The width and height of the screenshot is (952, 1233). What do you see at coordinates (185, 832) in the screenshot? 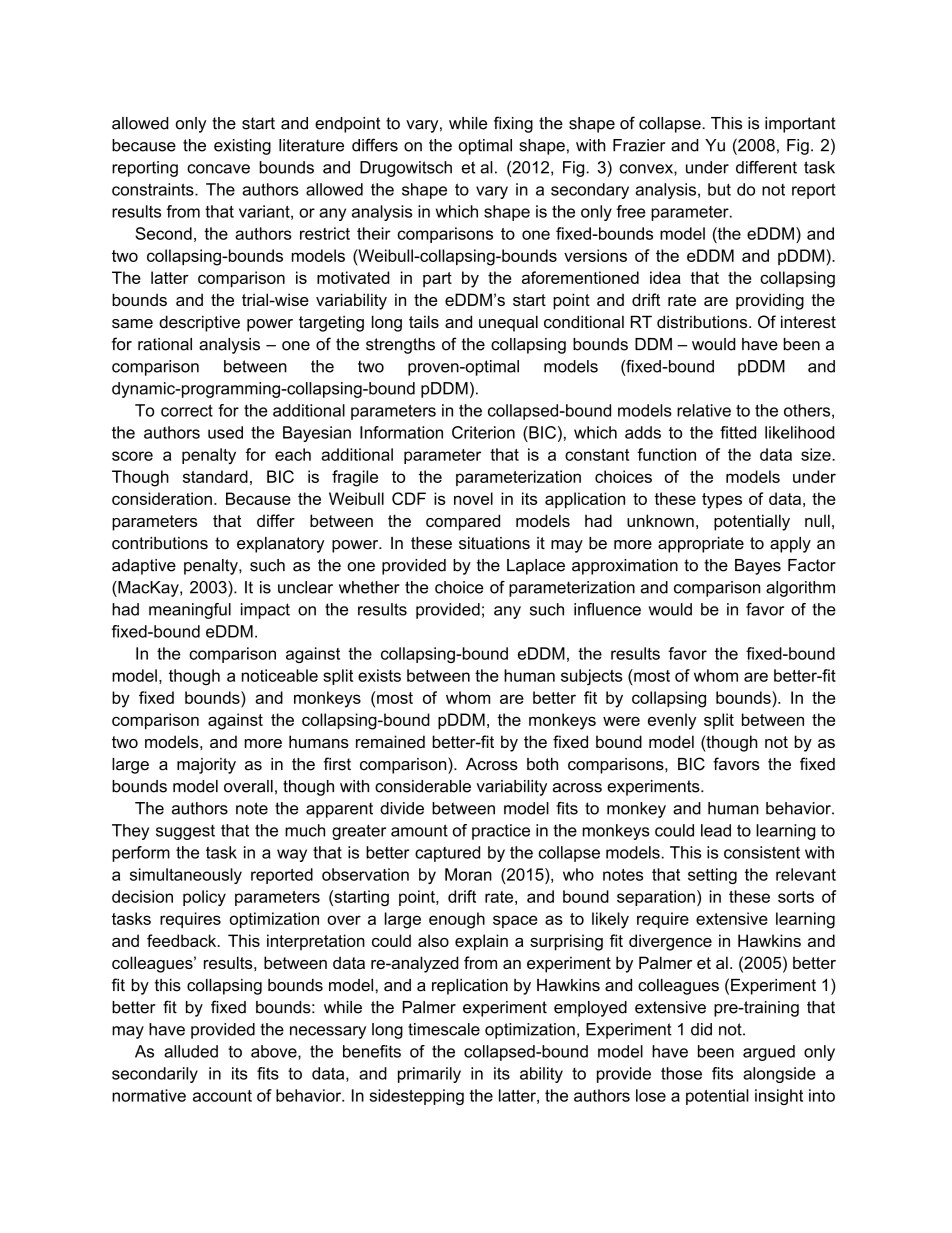
I see `suggest` at bounding box center [185, 832].
